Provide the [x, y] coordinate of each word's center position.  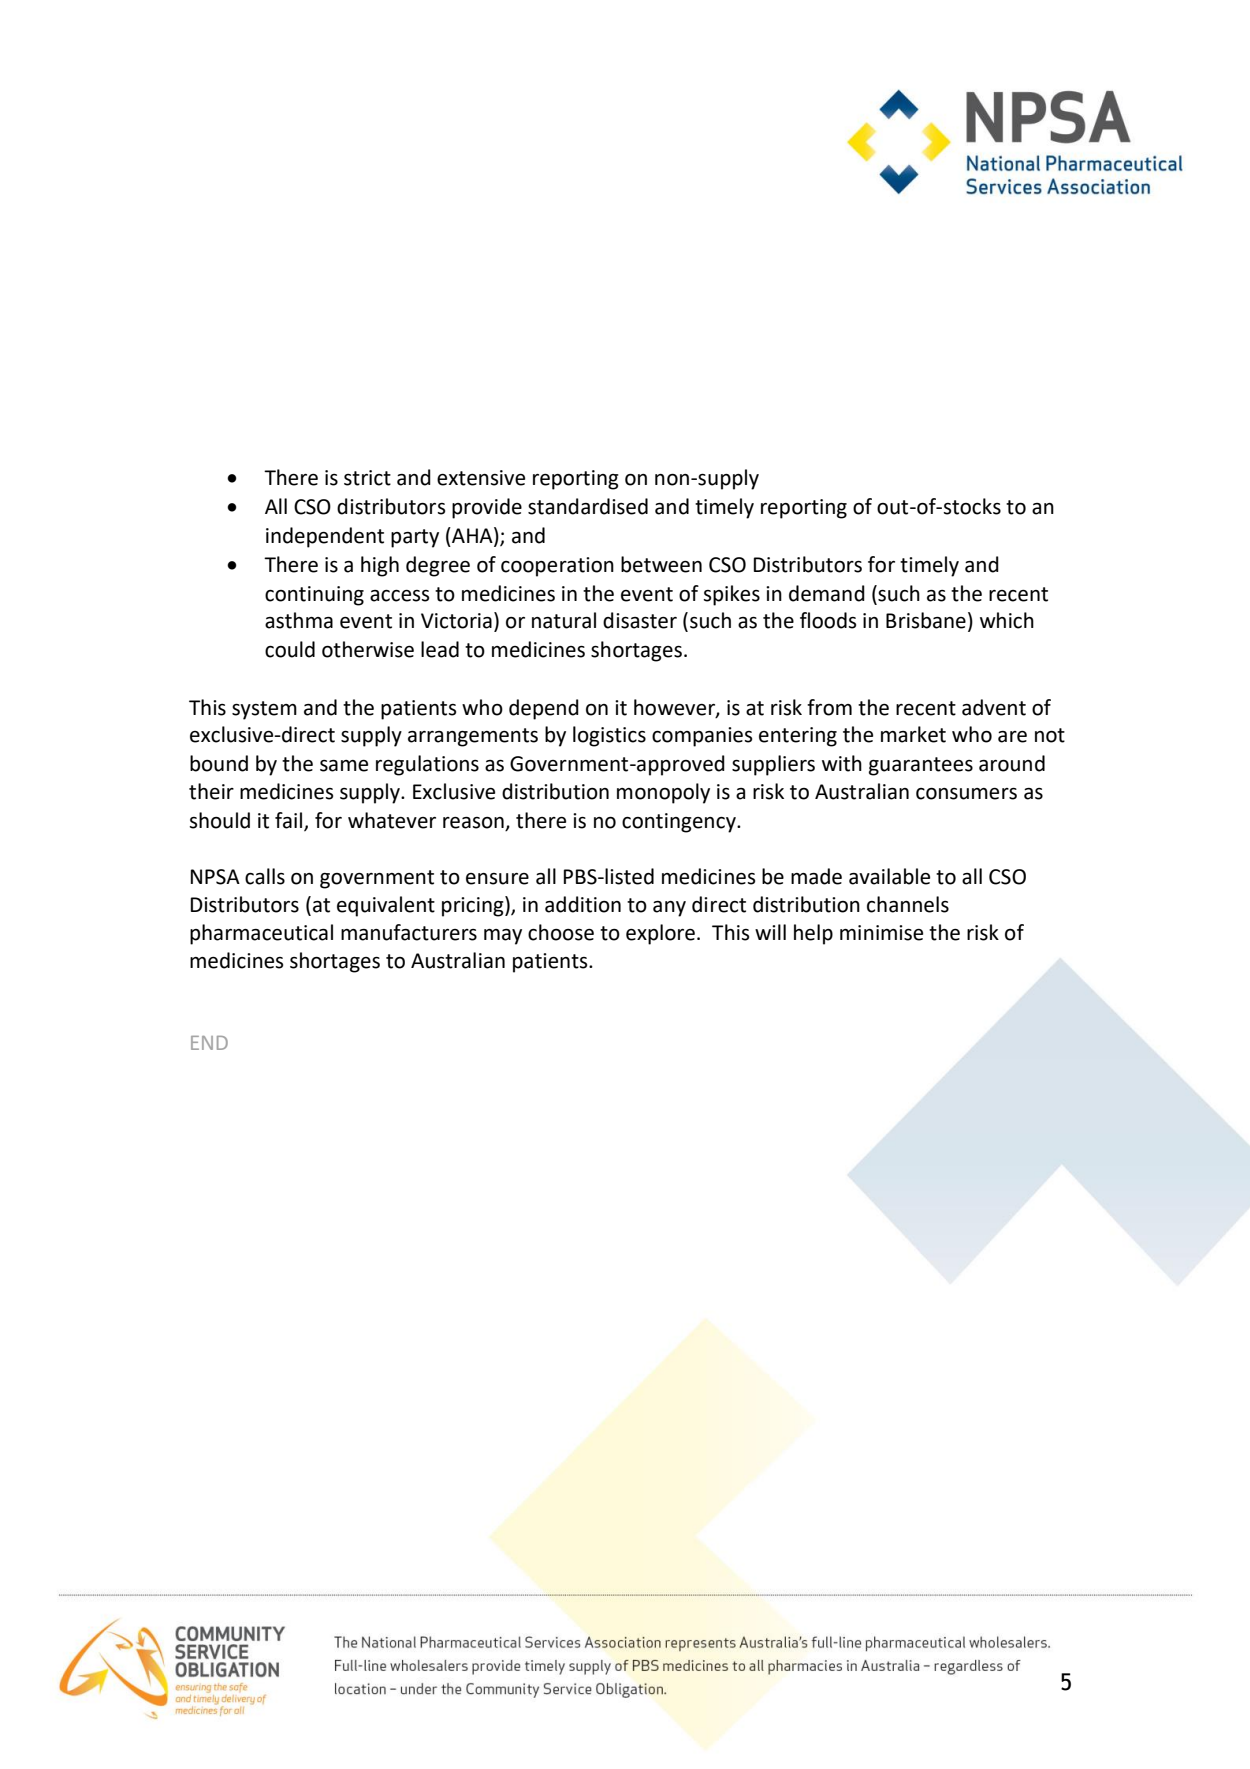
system [264, 710]
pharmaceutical [261, 934]
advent [994, 707]
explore [660, 934]
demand [827, 593]
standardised [588, 506]
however [675, 708]
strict [367, 478]
